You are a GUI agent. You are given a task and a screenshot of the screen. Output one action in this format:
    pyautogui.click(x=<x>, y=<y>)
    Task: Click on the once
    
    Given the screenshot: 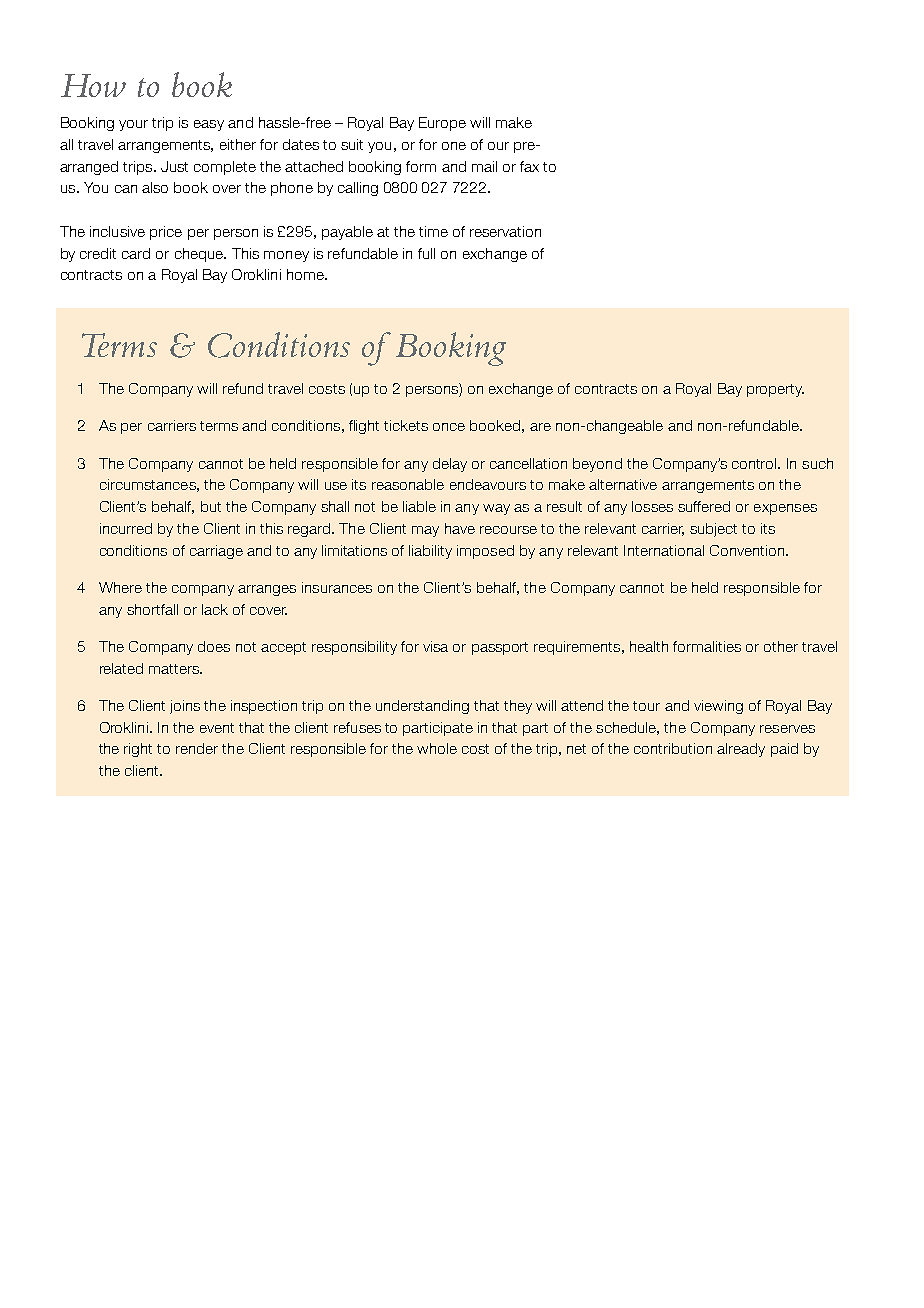 What is the action you would take?
    pyautogui.click(x=449, y=427)
